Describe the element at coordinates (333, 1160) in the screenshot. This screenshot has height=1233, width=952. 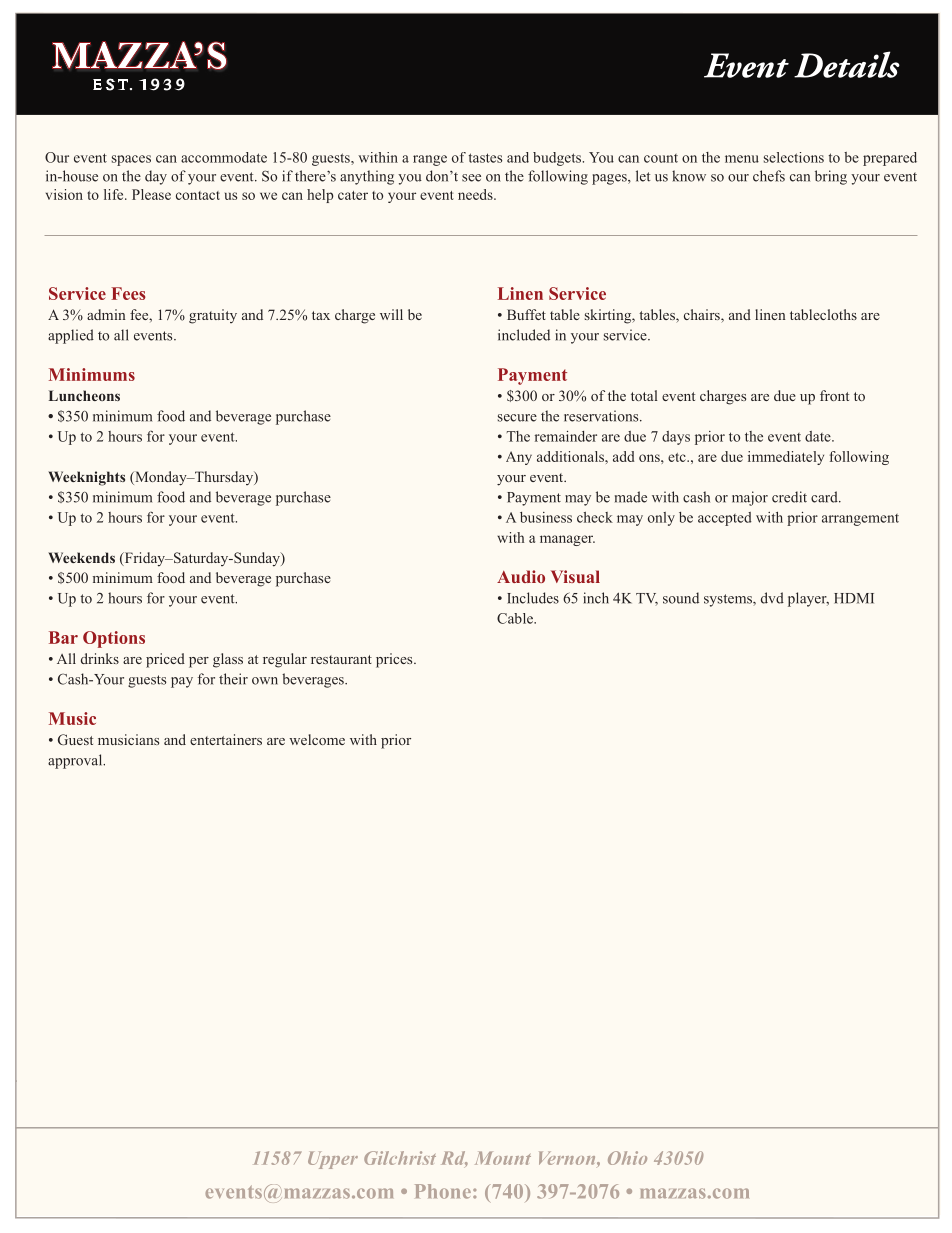
I see `Upper` at that location.
